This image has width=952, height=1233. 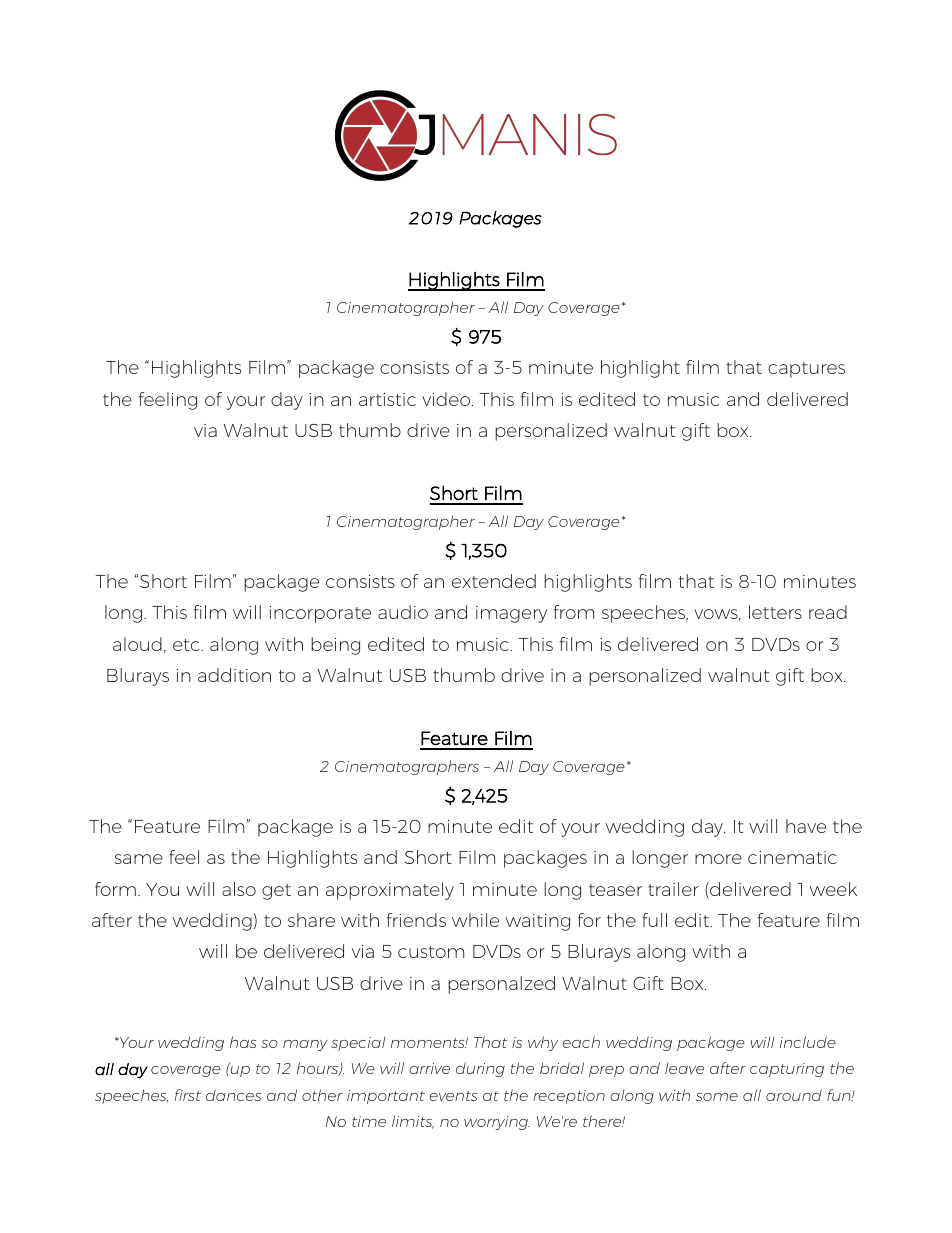 What do you see at coordinates (188, 1095) in the image?
I see `first` at bounding box center [188, 1095].
